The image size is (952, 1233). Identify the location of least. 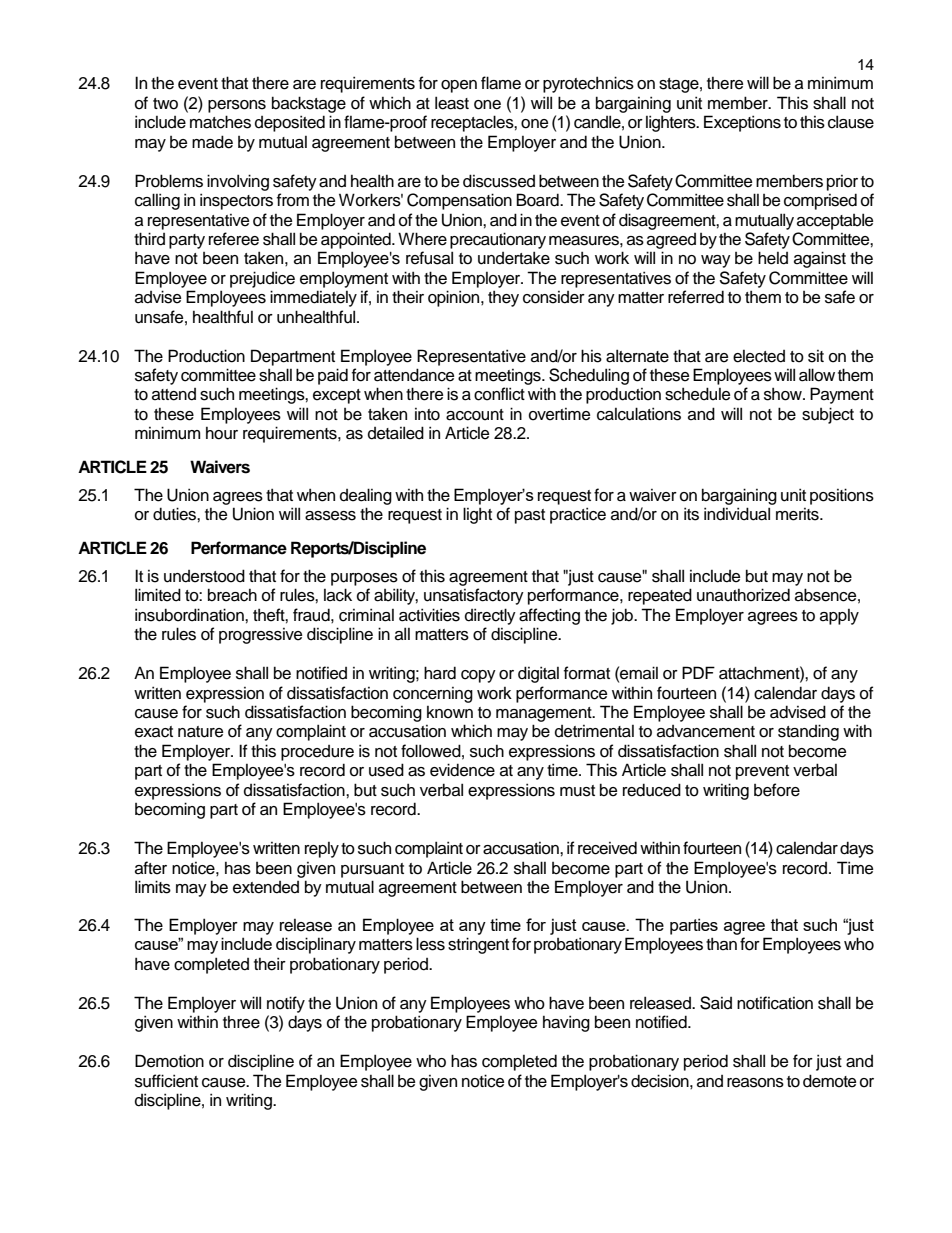
(452, 103).
